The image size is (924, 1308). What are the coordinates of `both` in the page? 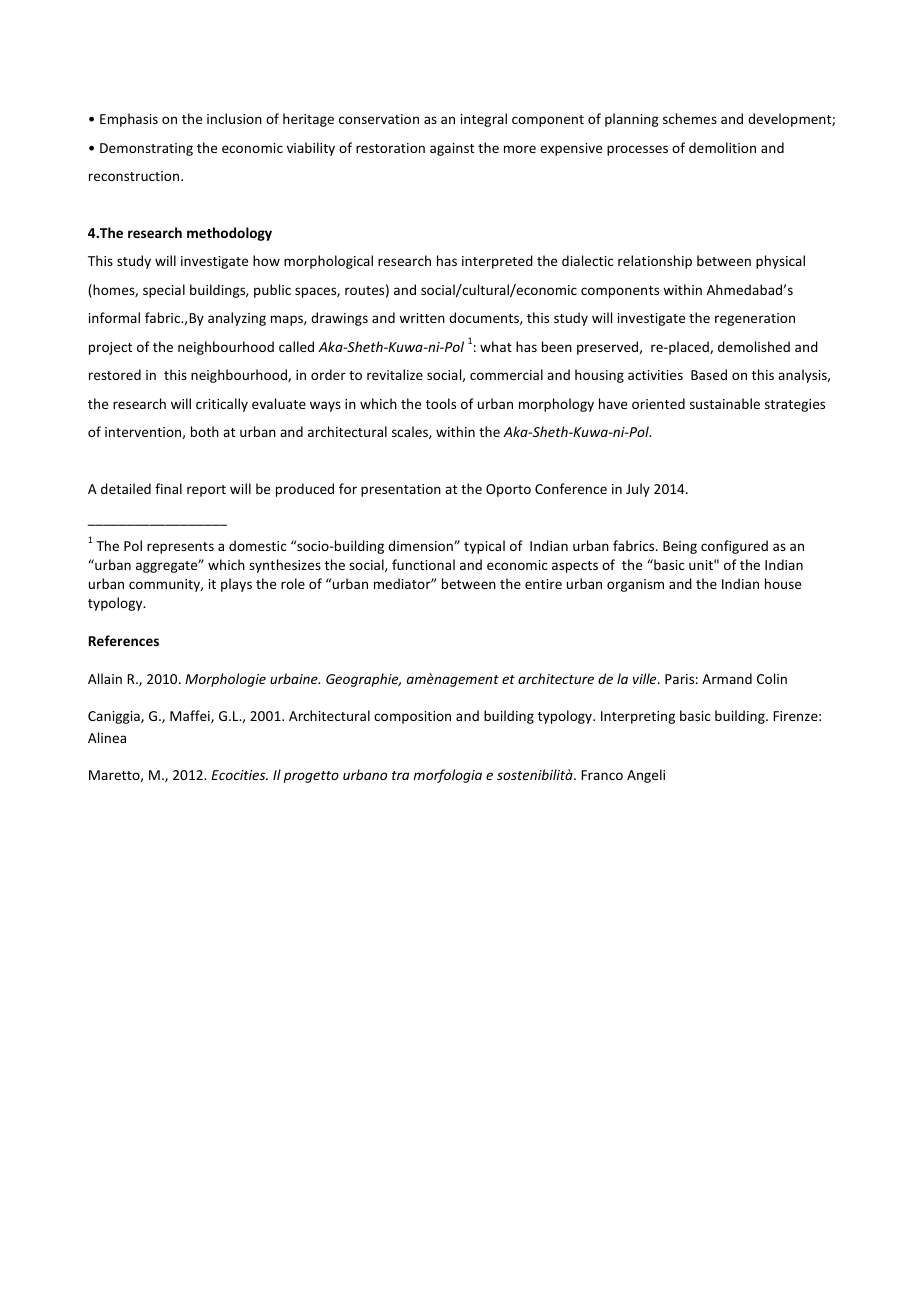 It's located at (205, 431).
